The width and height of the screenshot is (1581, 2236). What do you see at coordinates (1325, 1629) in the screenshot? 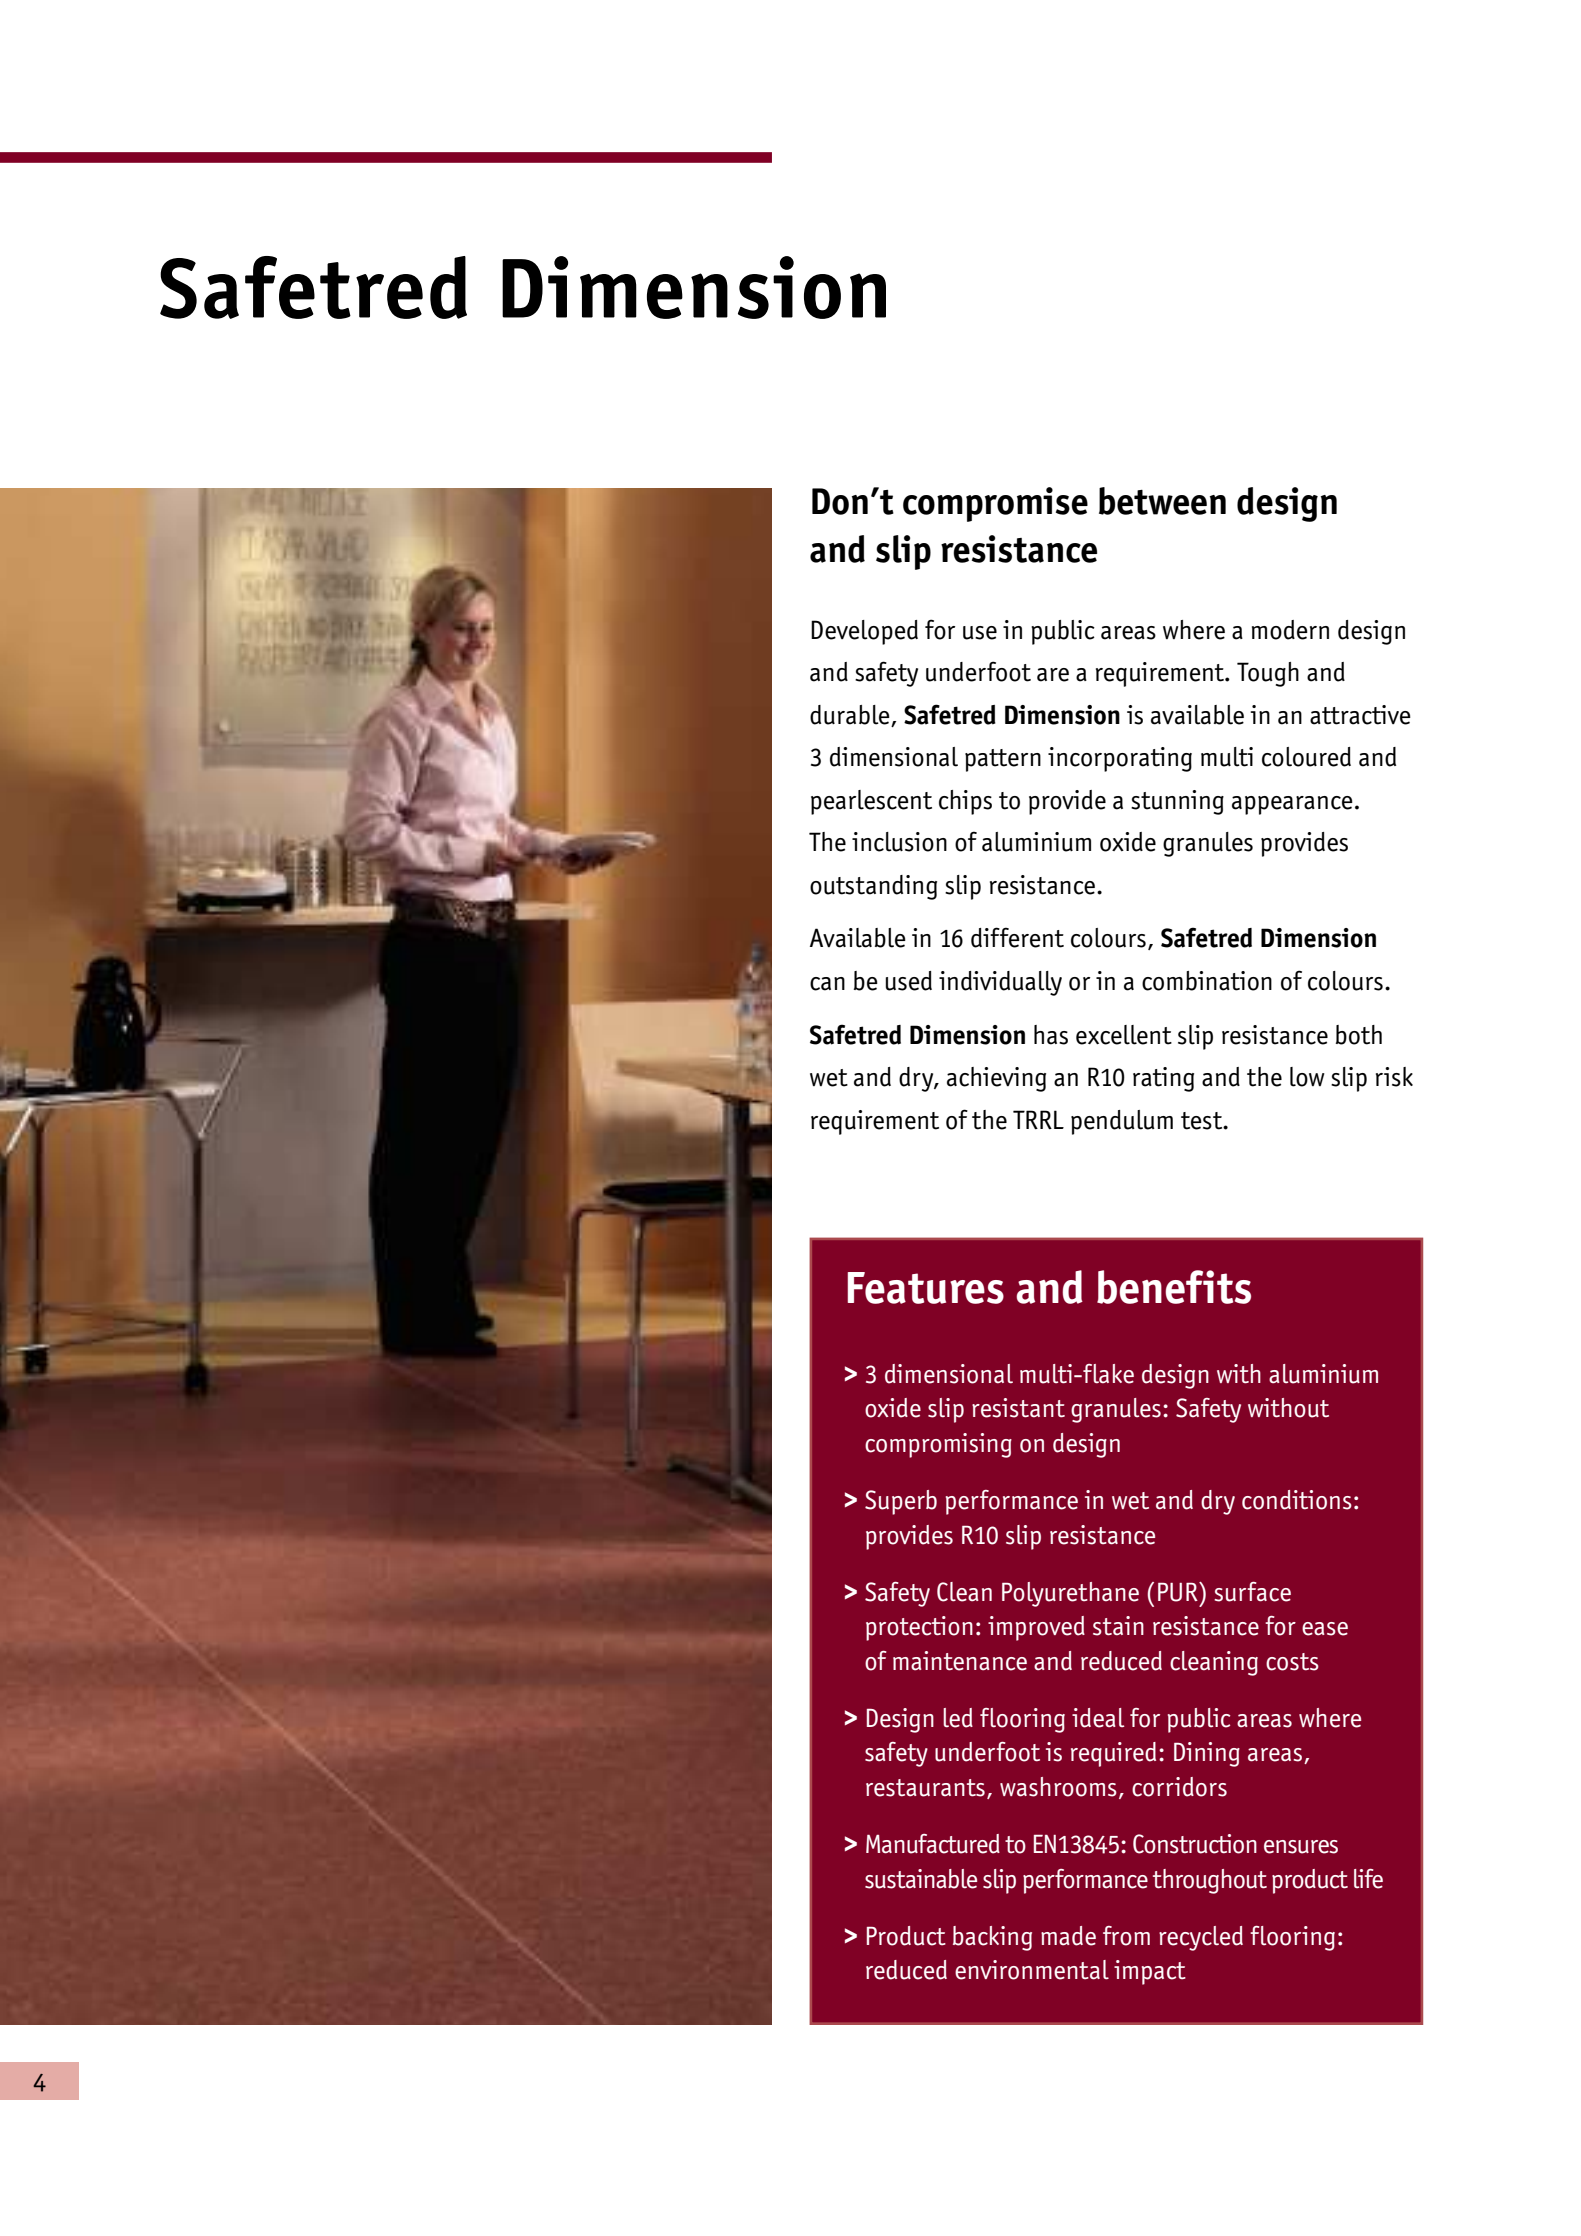
I see `ease` at bounding box center [1325, 1629].
